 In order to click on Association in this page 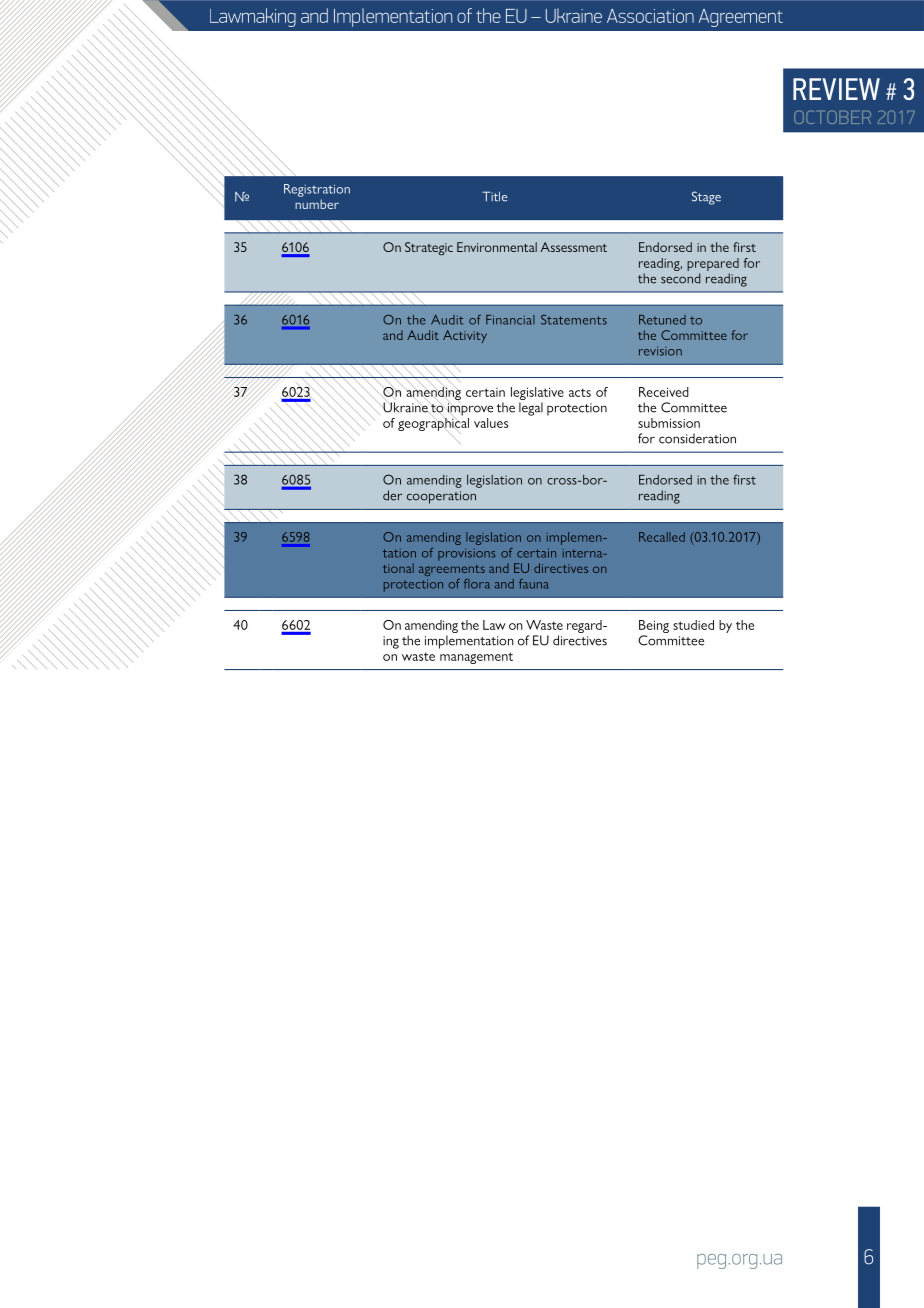, I will do `click(650, 16)`.
